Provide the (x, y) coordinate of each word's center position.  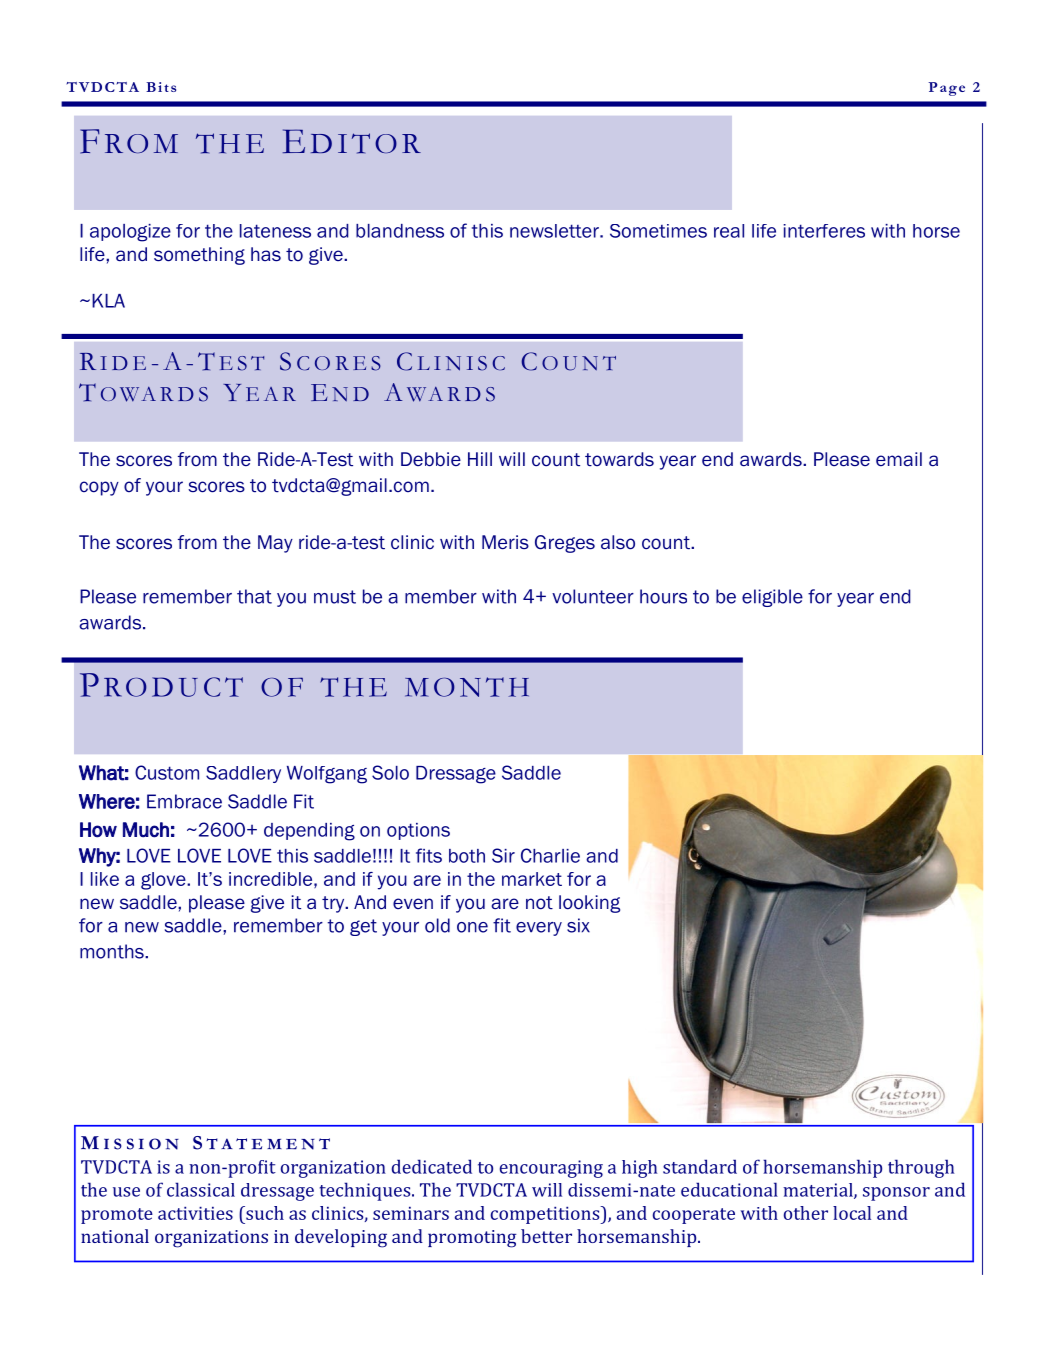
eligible (772, 598)
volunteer (593, 596)
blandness (400, 231)
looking (589, 904)
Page (946, 89)
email (899, 459)
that (254, 596)
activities (195, 1213)
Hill (480, 459)
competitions (546, 1215)
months (113, 951)
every (539, 929)
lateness (275, 231)
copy (99, 488)
